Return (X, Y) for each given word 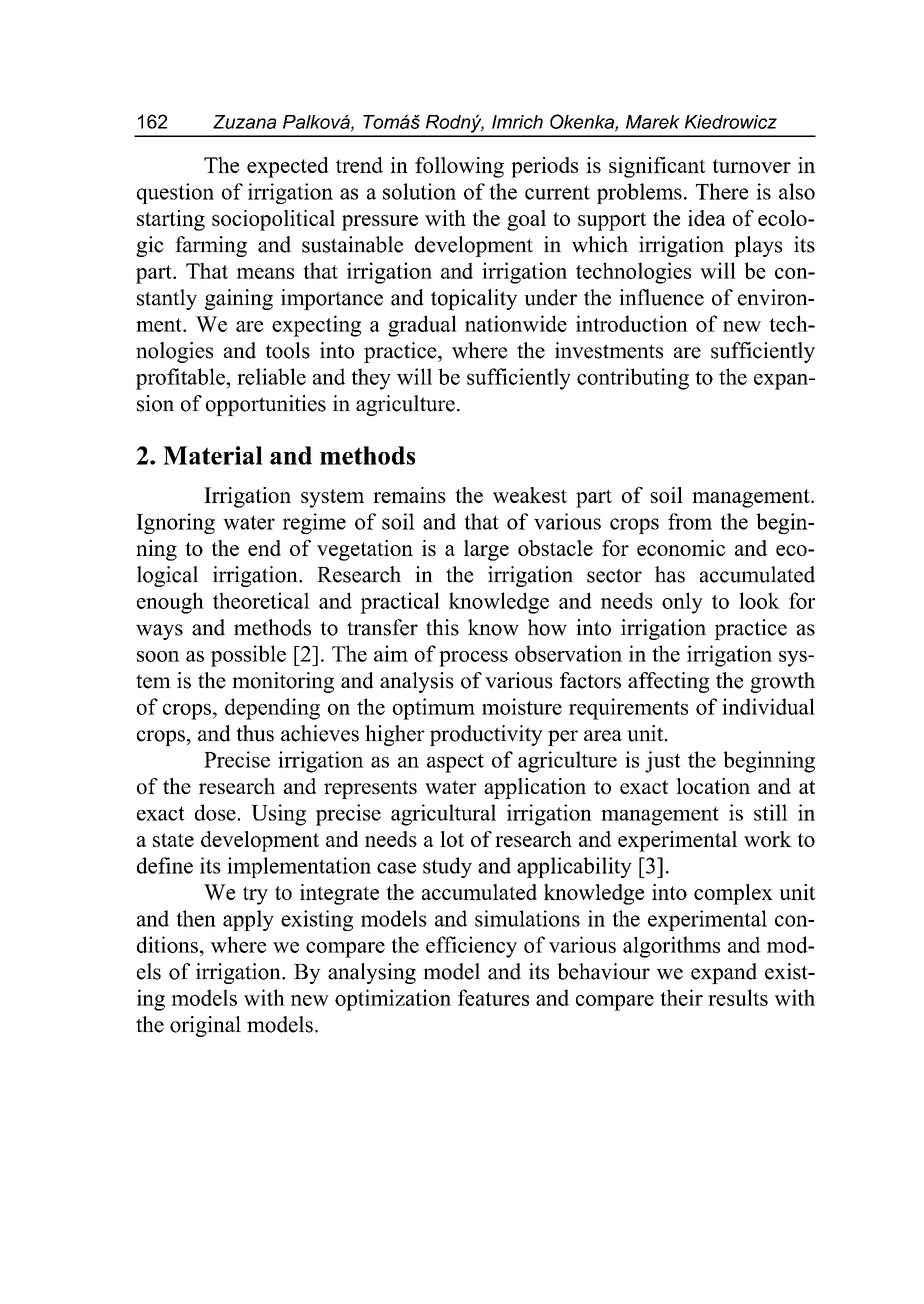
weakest (530, 495)
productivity (486, 735)
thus (255, 733)
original (205, 1026)
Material (213, 455)
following (459, 167)
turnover (752, 166)
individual (768, 706)
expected (288, 167)
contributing (633, 379)
